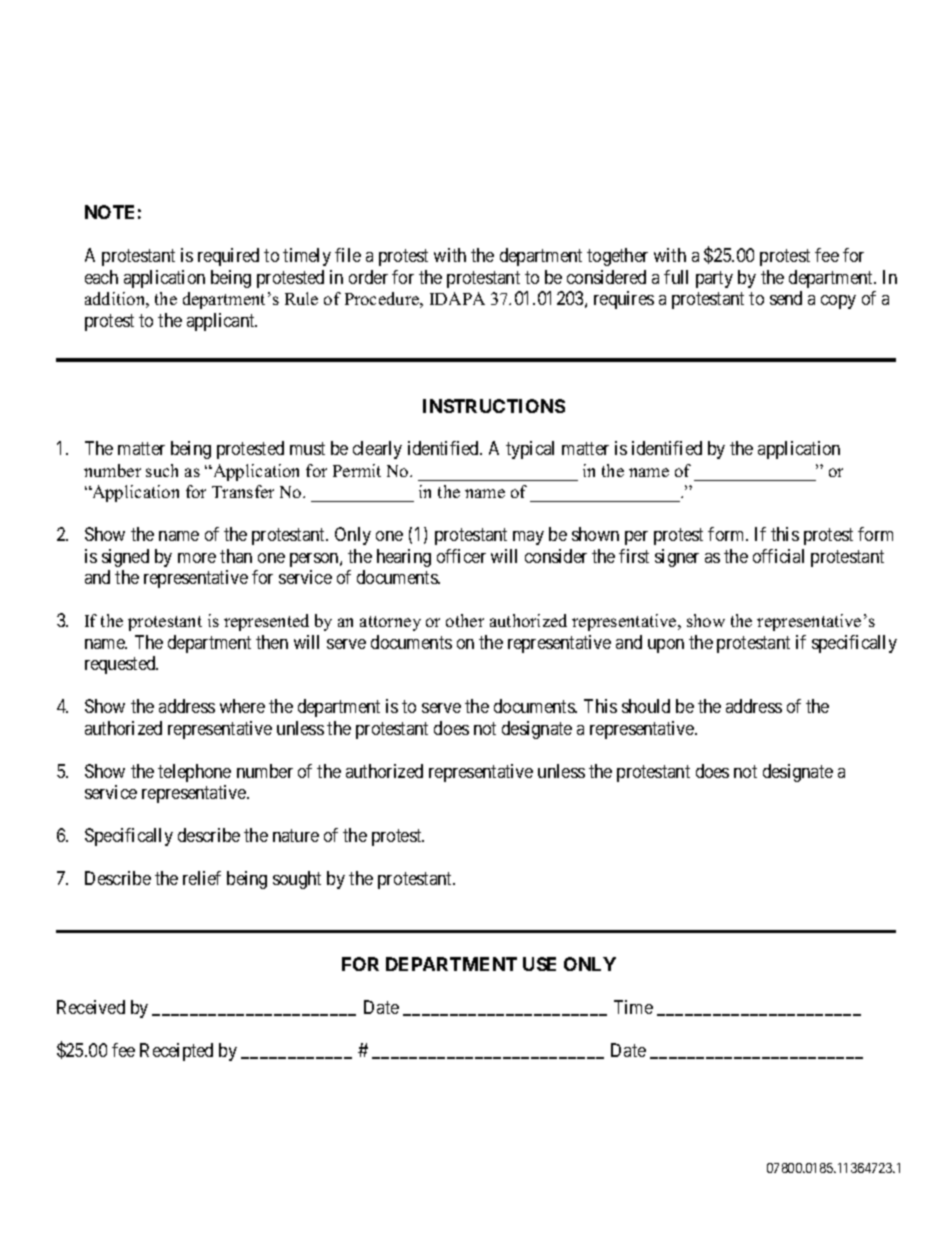 The width and height of the document is (952, 1233). What do you see at coordinates (228, 257) in the document?
I see `required` at bounding box center [228, 257].
